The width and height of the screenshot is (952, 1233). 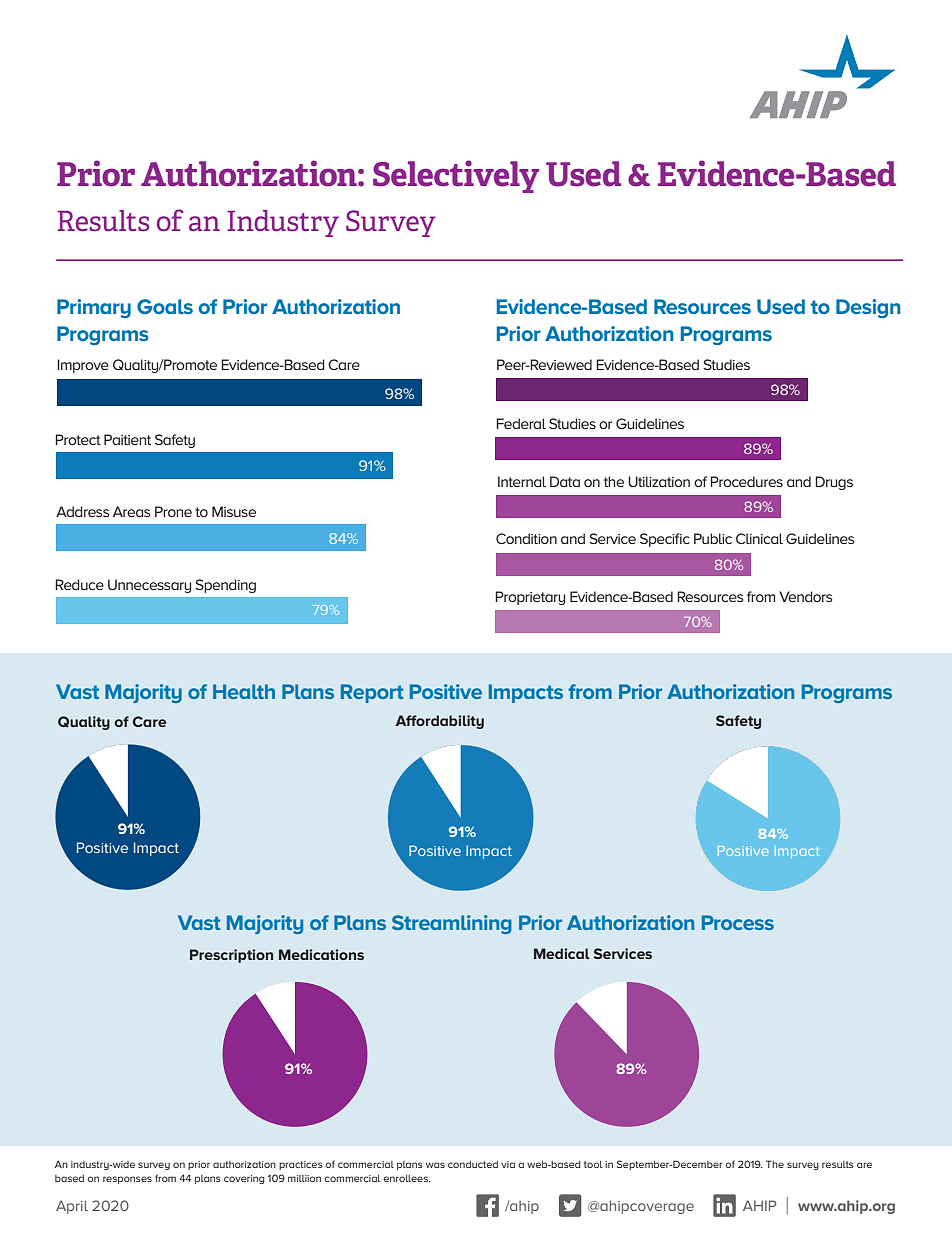 I want to click on Protect, so click(x=78, y=439).
